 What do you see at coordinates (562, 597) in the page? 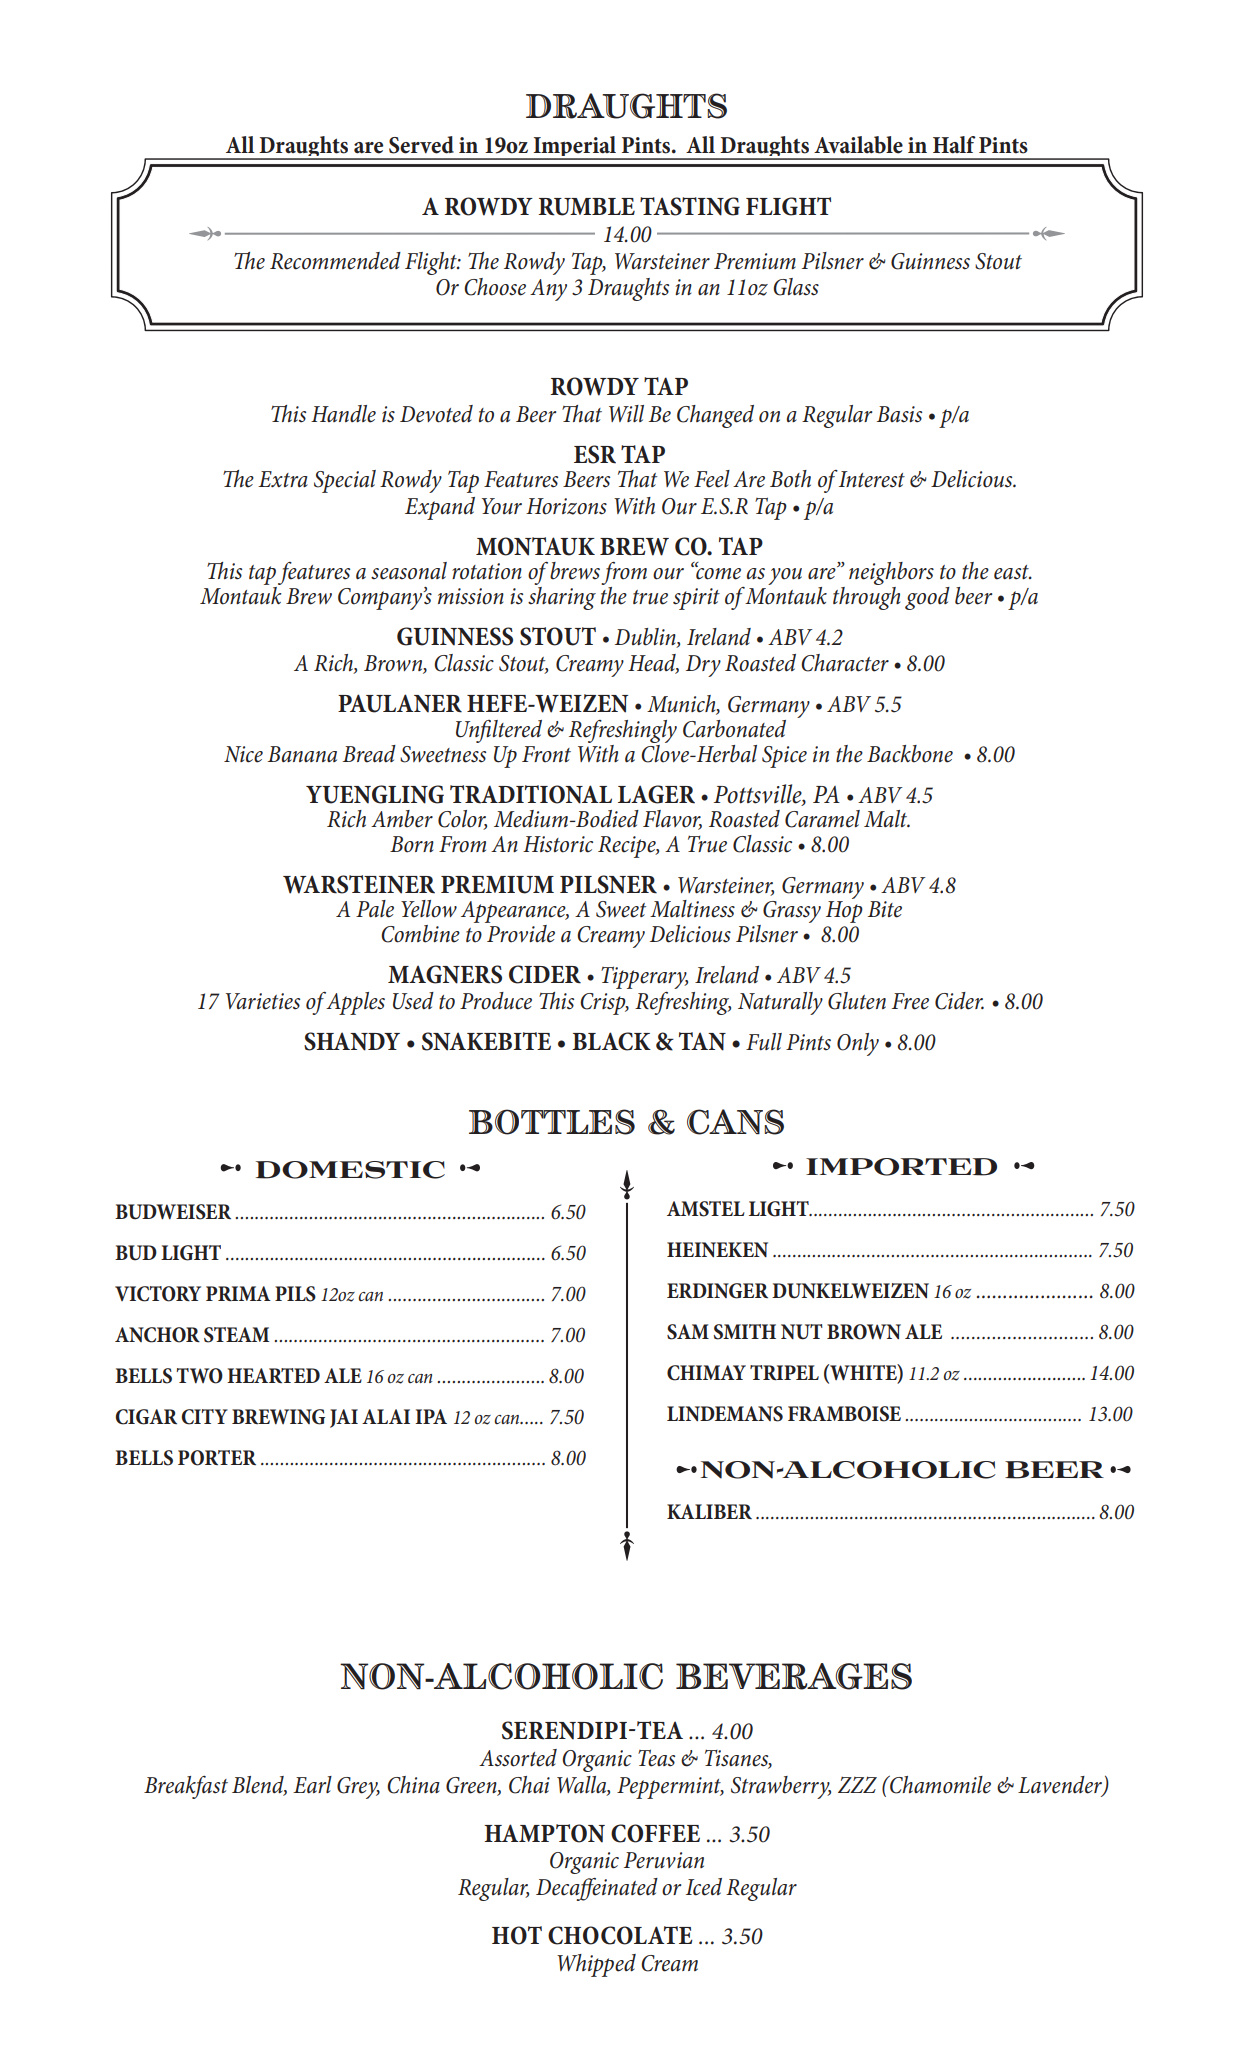
I see `sharing` at bounding box center [562, 597].
